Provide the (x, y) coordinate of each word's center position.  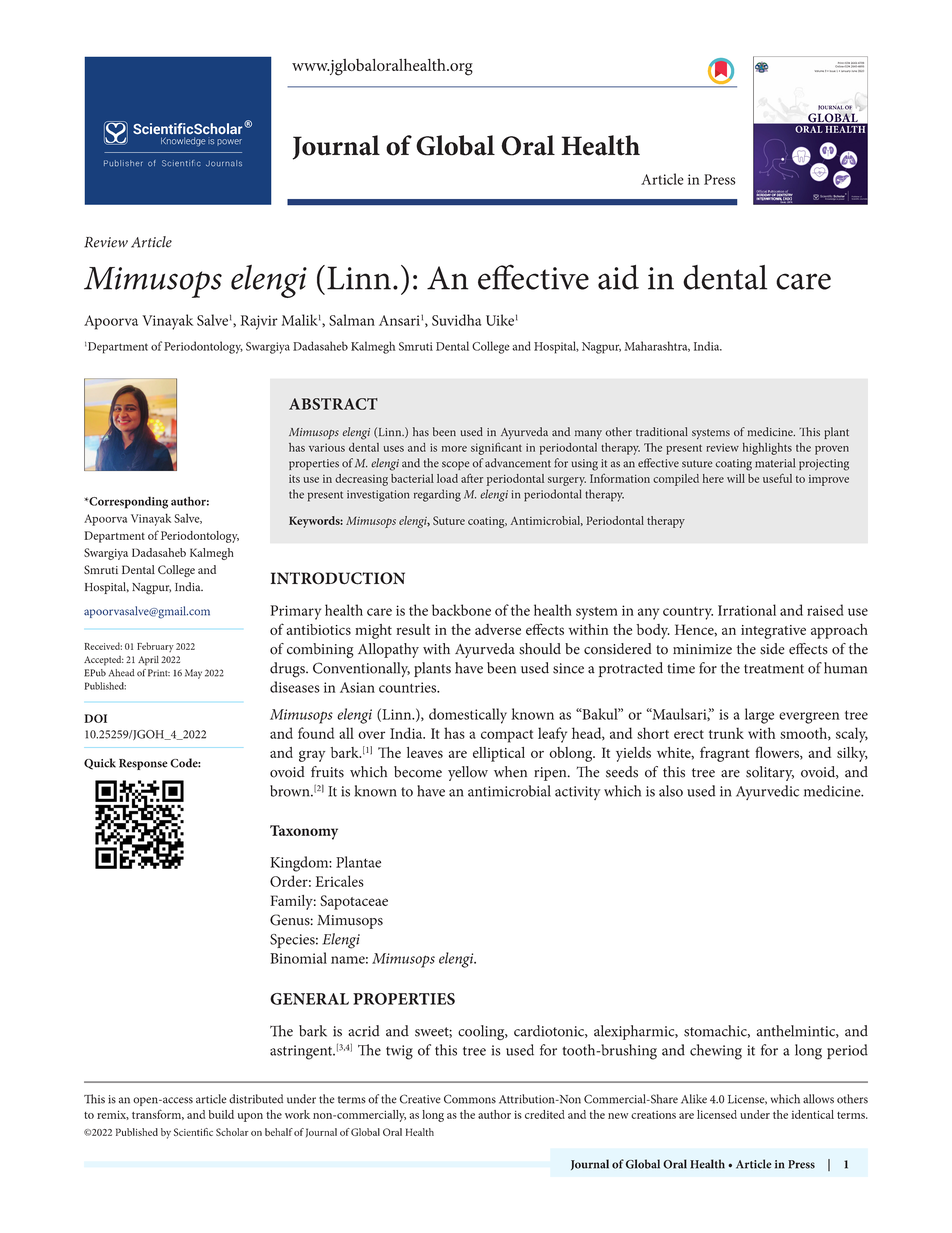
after (472, 478)
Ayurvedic (767, 792)
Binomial (298, 958)
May (193, 674)
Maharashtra (657, 346)
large (759, 716)
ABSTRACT (333, 404)
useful (777, 478)
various (327, 447)
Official (762, 192)
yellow (468, 773)
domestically (468, 716)
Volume (819, 71)
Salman (352, 320)
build (221, 1114)
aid (618, 277)
